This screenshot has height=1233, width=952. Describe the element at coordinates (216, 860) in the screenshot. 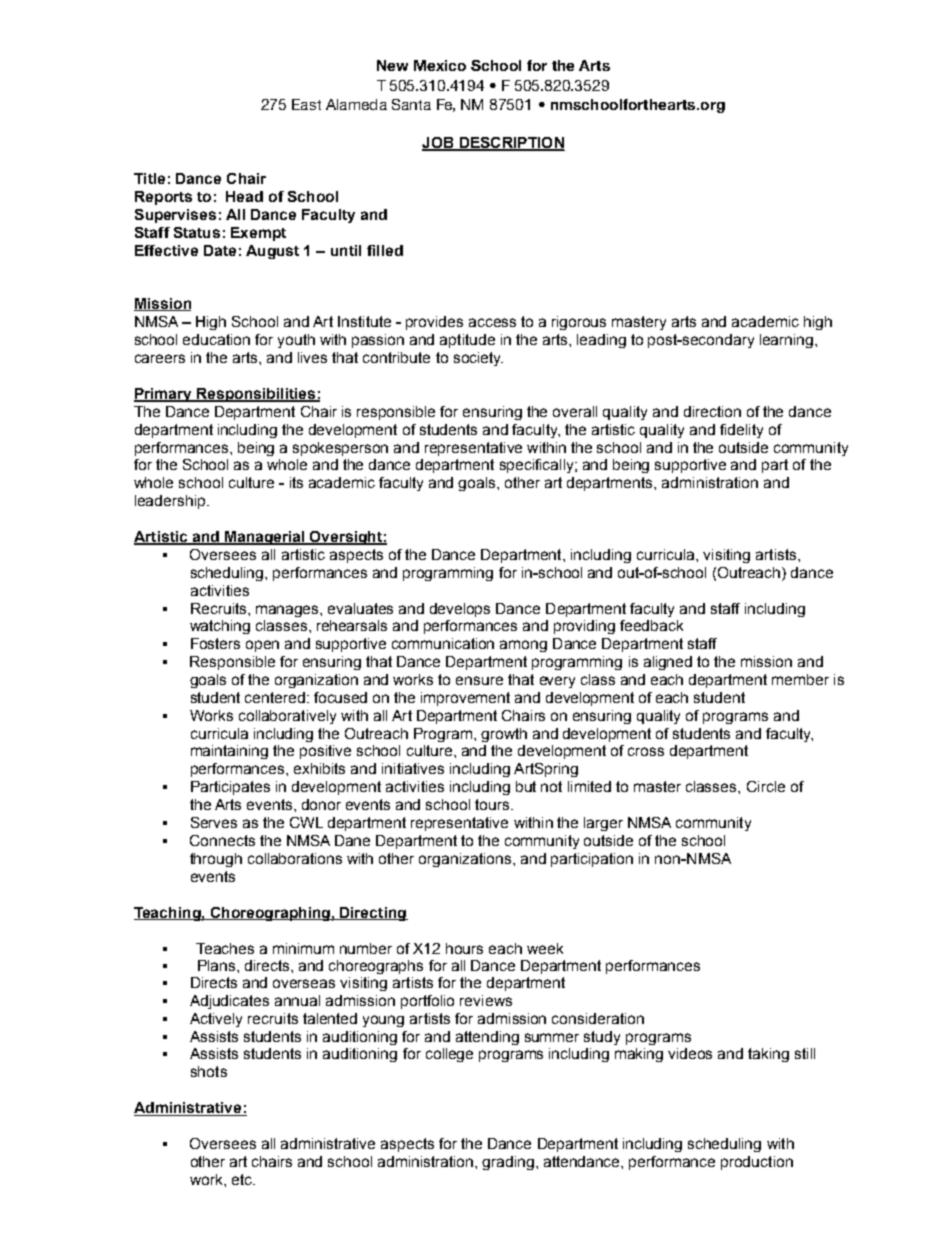

I see `through` at that location.
